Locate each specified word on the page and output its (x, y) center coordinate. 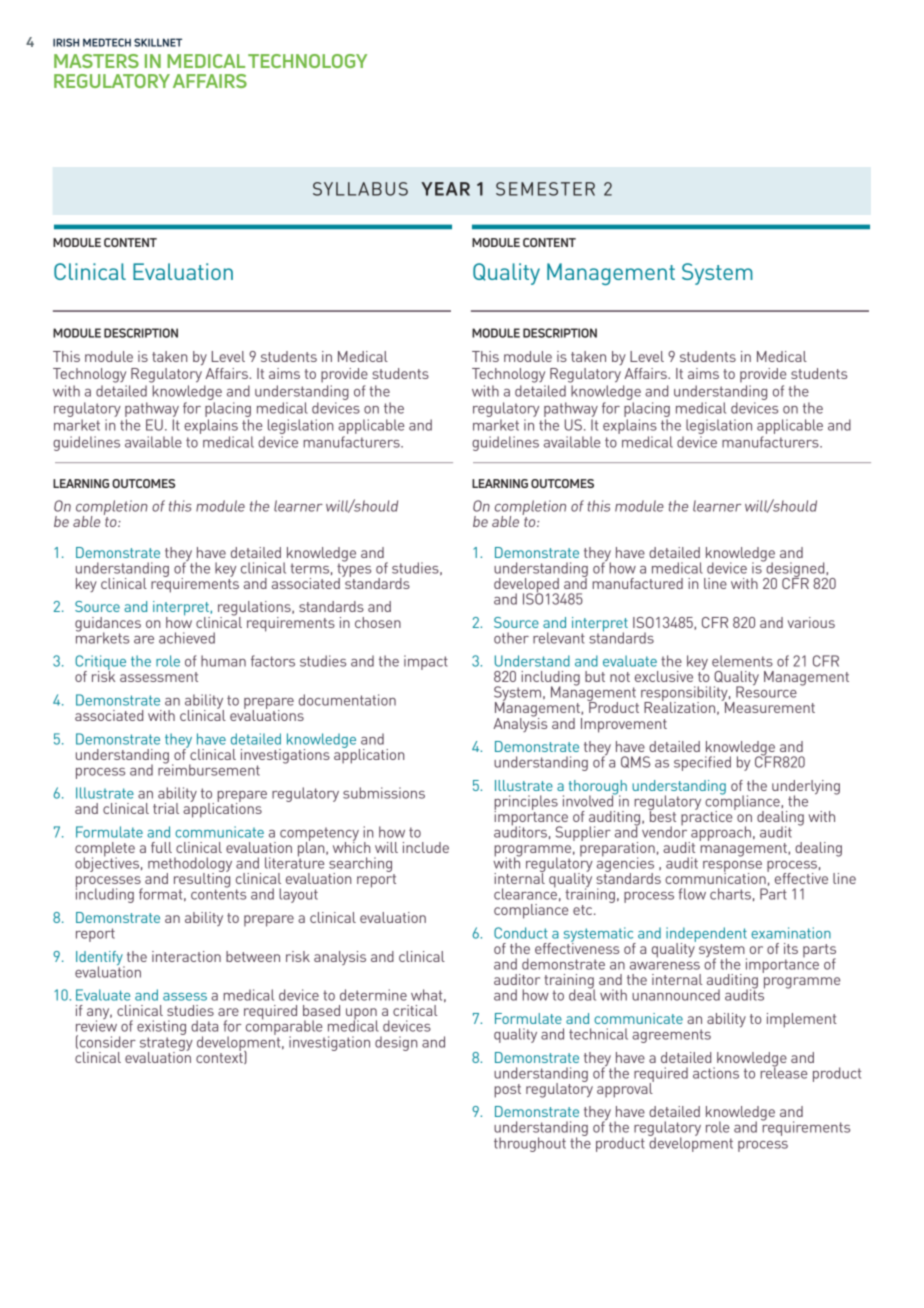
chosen (378, 622)
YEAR (445, 189)
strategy (166, 1045)
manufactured (637, 583)
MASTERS (96, 61)
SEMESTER (545, 189)
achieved (187, 638)
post (507, 1091)
